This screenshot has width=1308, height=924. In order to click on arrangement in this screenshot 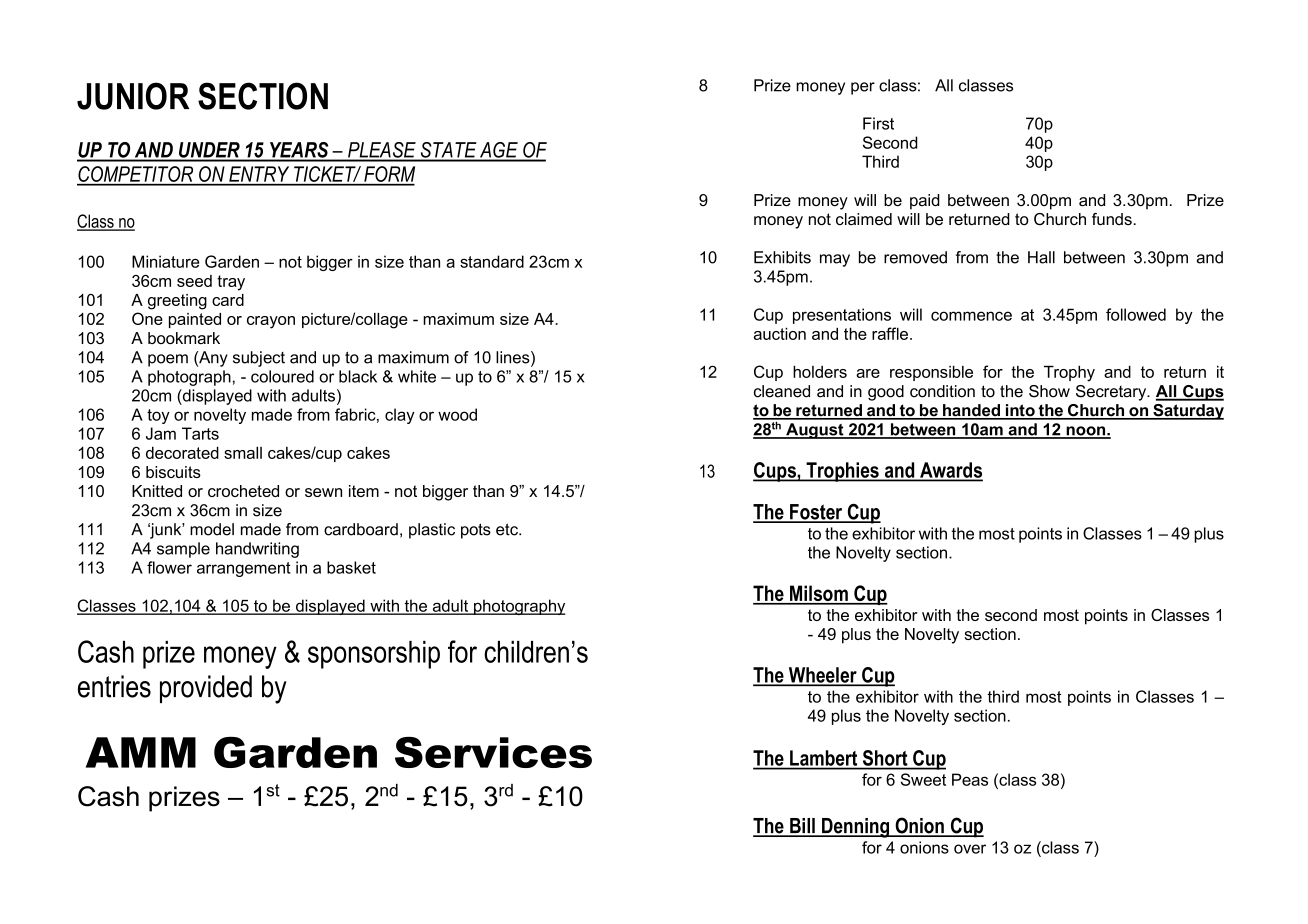, I will do `click(244, 569)`.
